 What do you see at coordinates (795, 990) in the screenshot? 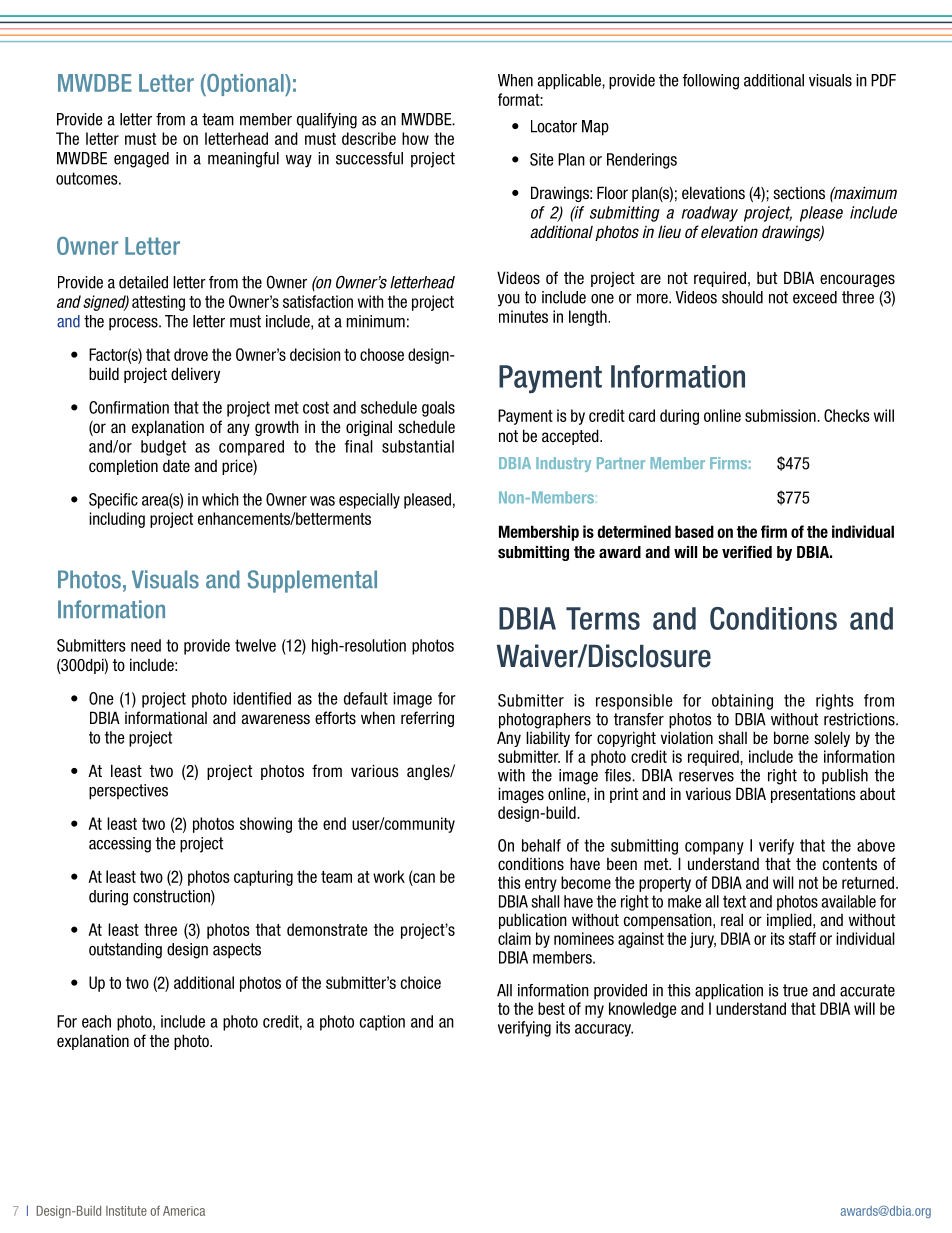
I see `true` at bounding box center [795, 990].
